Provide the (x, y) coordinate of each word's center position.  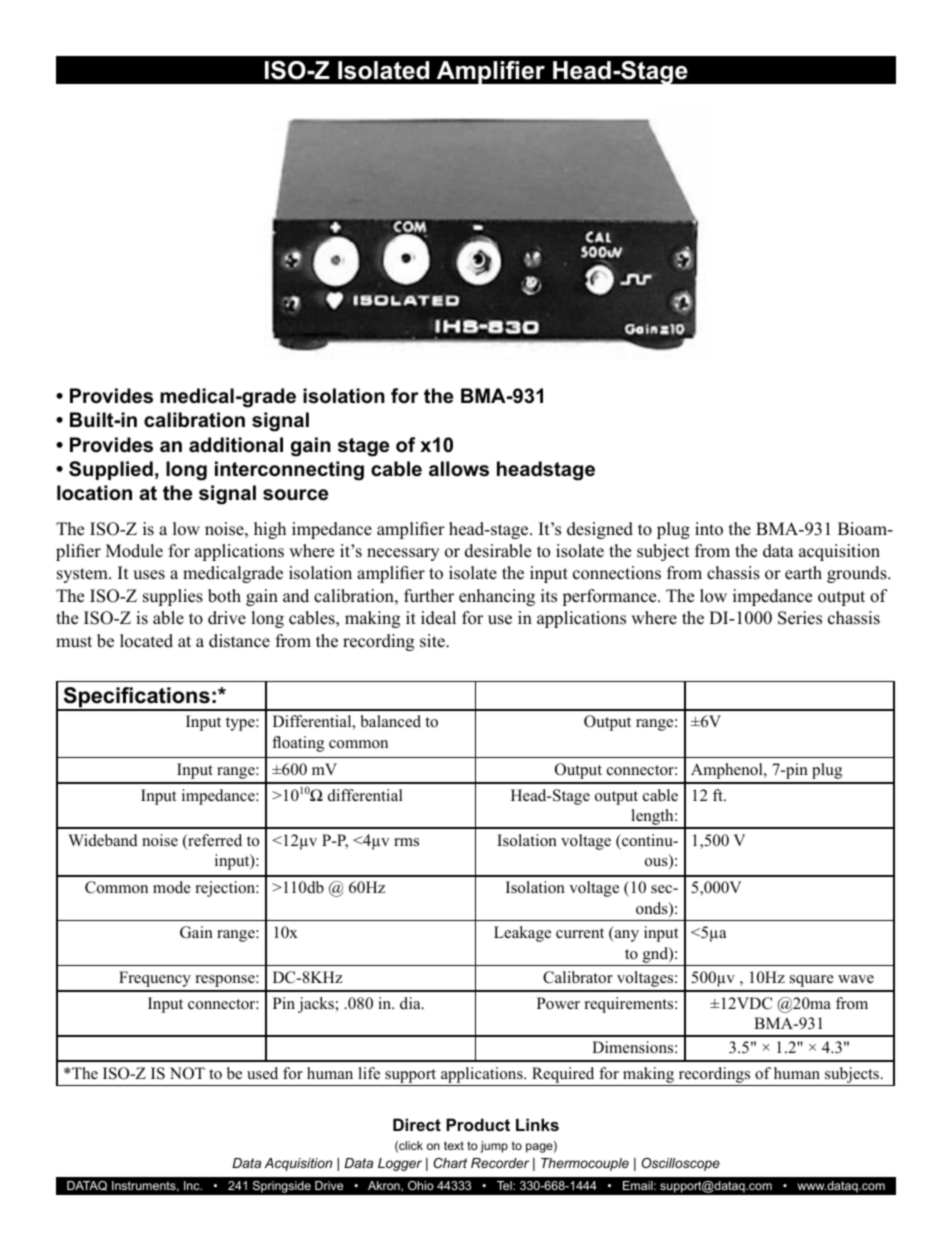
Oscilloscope (680, 1164)
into (709, 529)
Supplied (111, 470)
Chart (450, 1163)
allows (459, 469)
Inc (193, 1185)
